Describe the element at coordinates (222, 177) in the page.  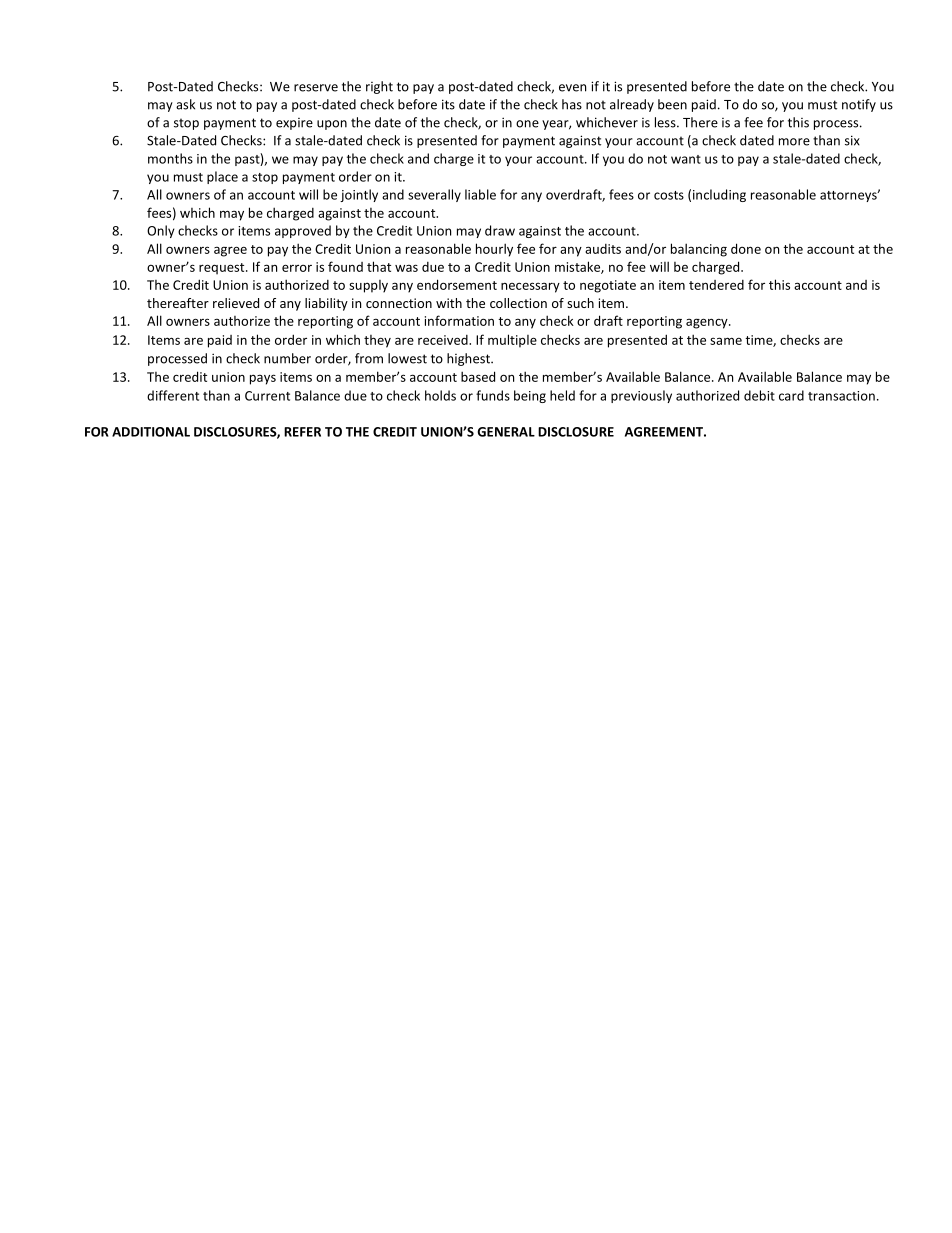
I see `place` at that location.
